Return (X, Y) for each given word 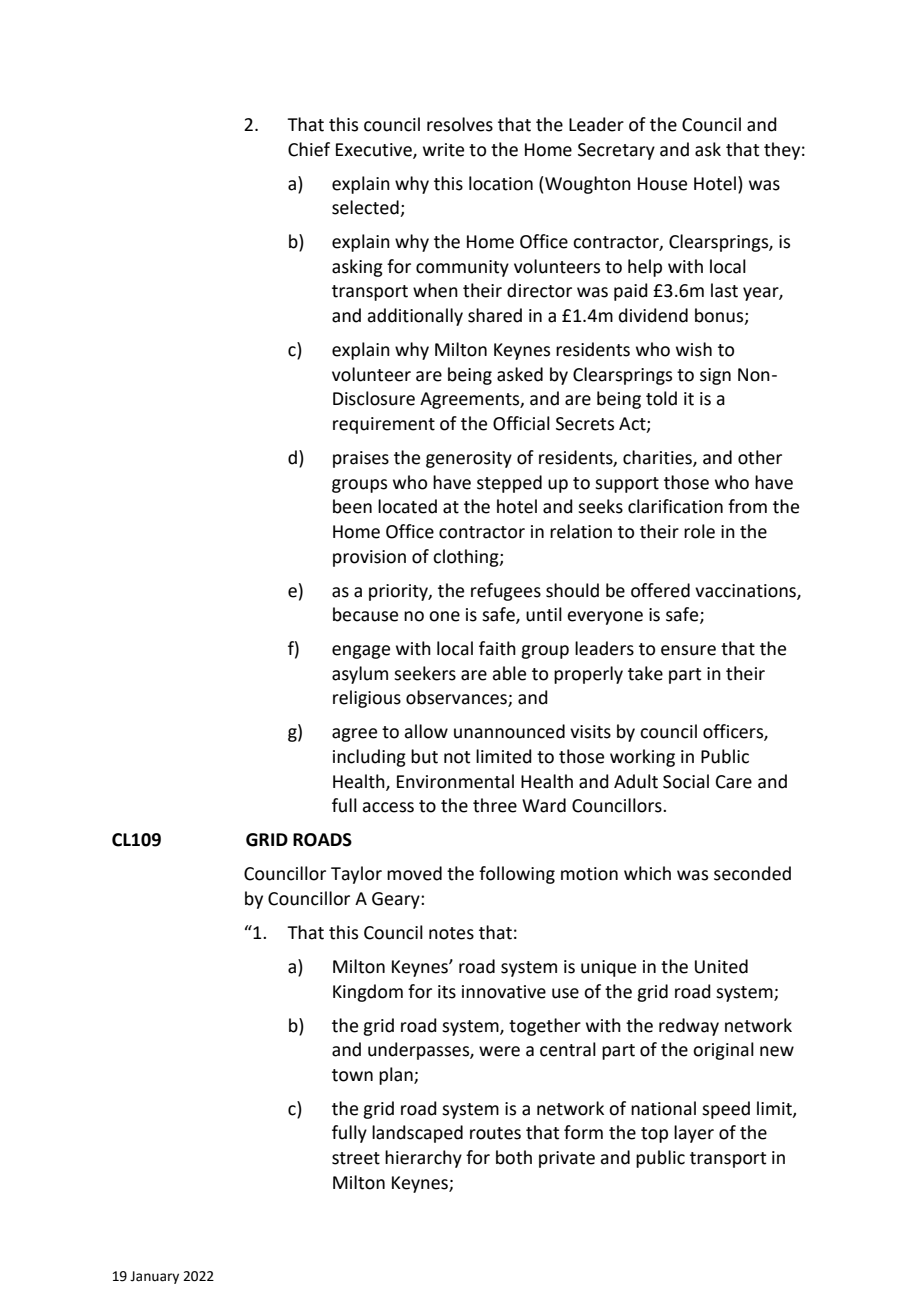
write (443, 150)
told (661, 398)
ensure (688, 650)
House (662, 184)
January (154, 1277)
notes (451, 933)
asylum (360, 675)
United (721, 966)
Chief (309, 149)
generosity (469, 459)
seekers (425, 673)
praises (361, 459)
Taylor (356, 875)
